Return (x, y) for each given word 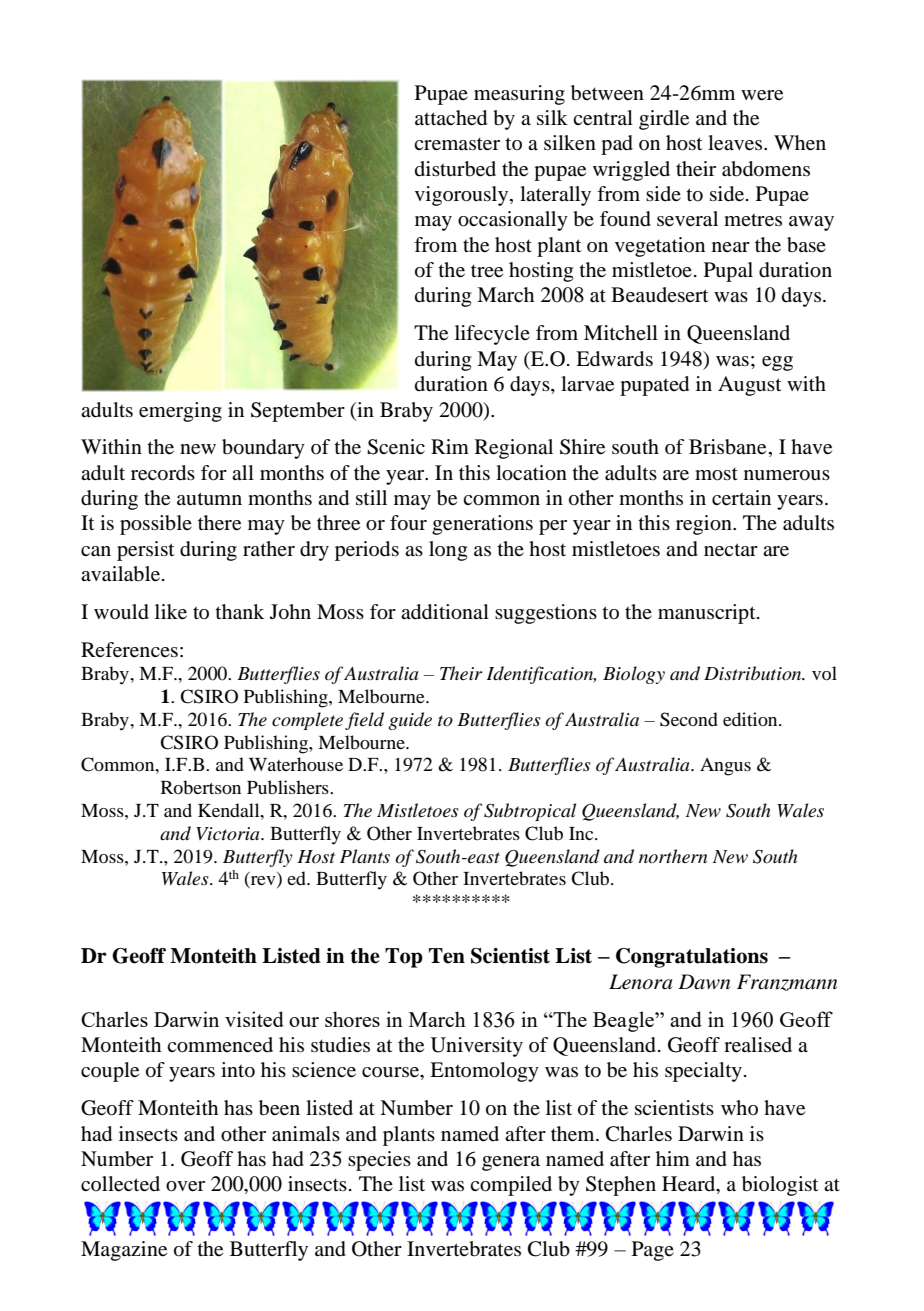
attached (451, 118)
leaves (736, 143)
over (185, 1186)
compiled (511, 1186)
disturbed (455, 169)
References (129, 650)
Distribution (754, 673)
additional (445, 612)
